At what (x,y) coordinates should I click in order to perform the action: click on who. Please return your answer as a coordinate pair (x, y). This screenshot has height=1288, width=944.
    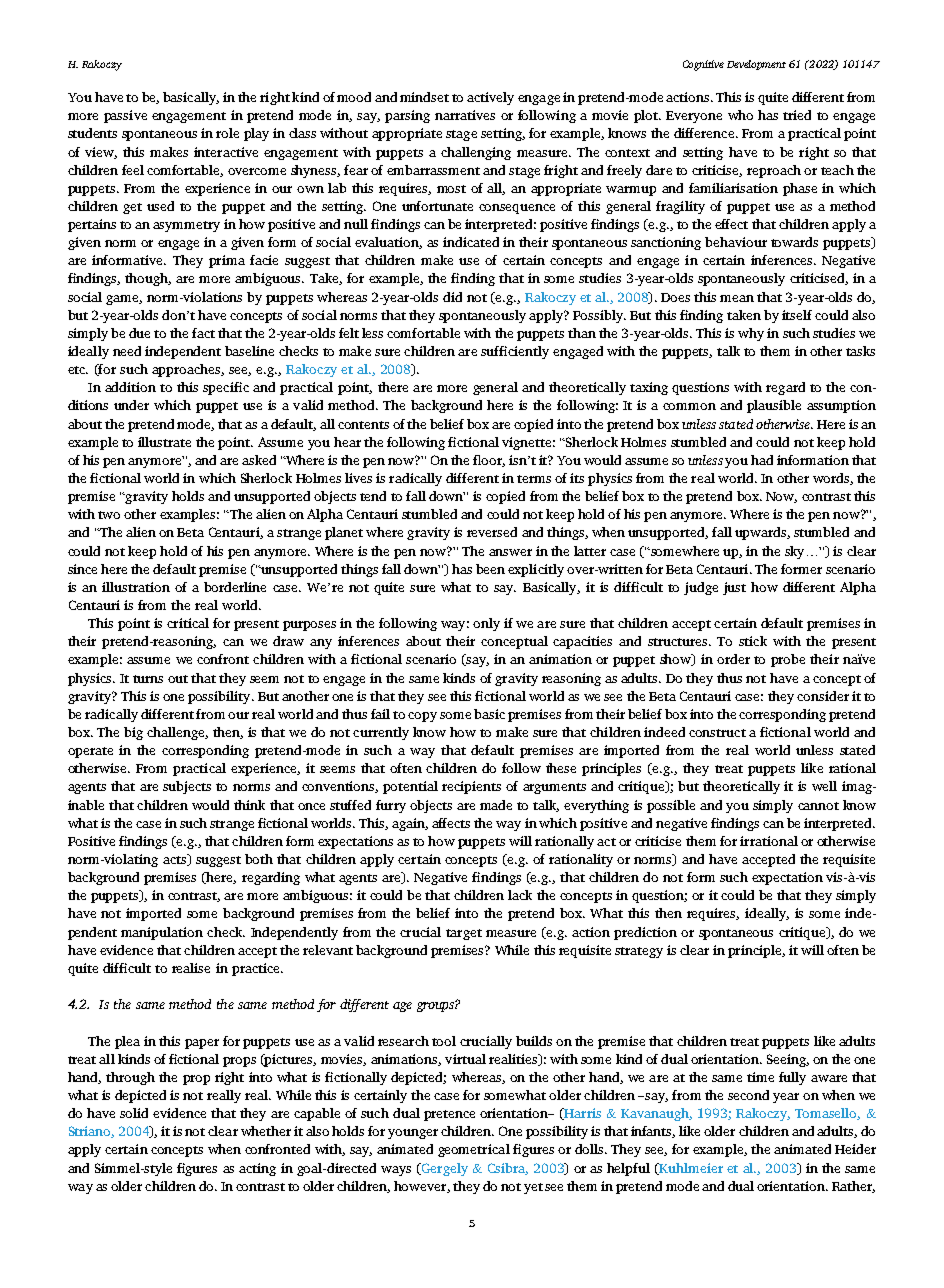
    Looking at the image, I should click on (740, 115).
